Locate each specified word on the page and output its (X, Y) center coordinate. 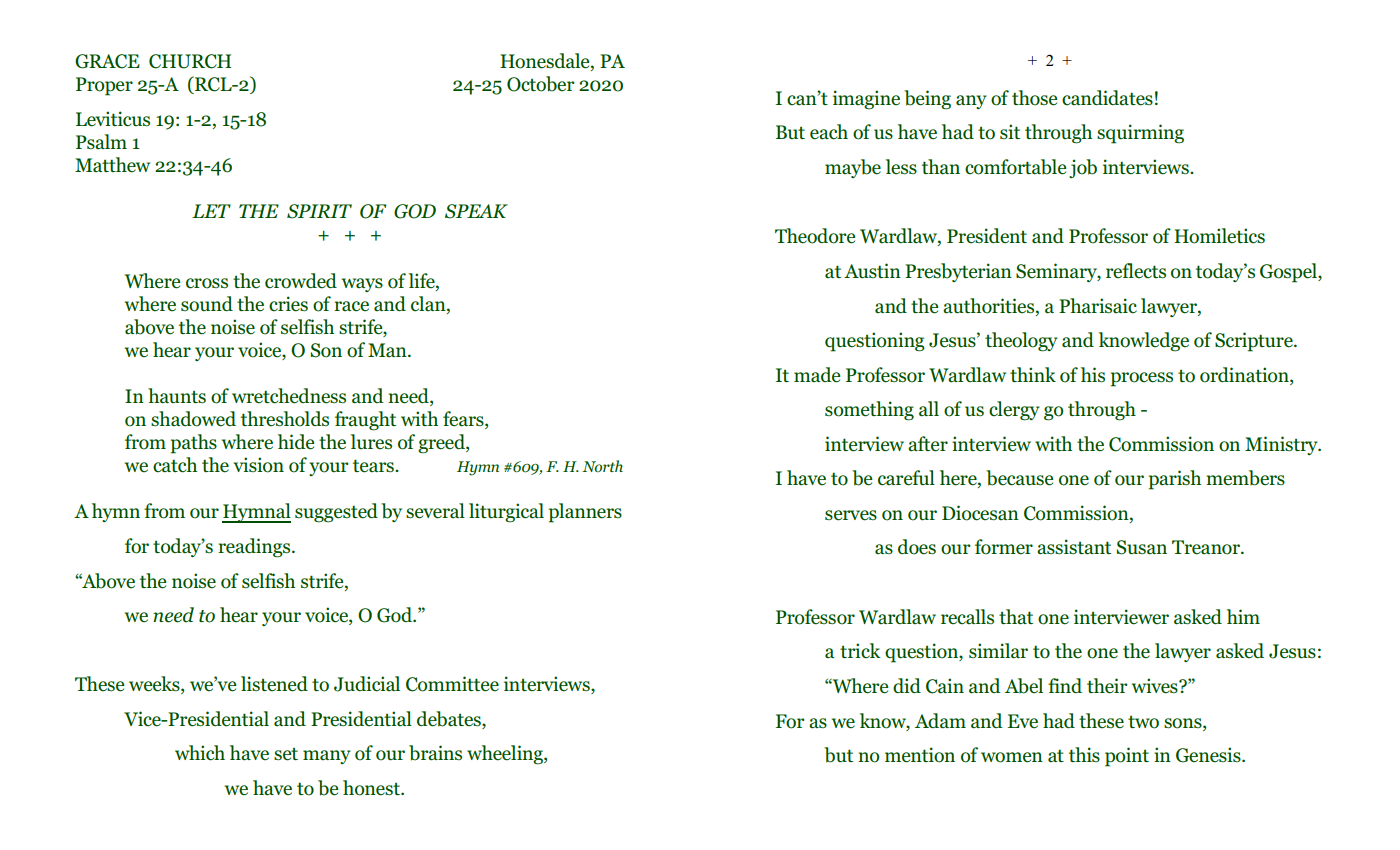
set (286, 754)
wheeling (506, 755)
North (602, 466)
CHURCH (190, 61)
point (1127, 757)
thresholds (285, 419)
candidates (1107, 98)
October (541, 84)
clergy (1014, 411)
